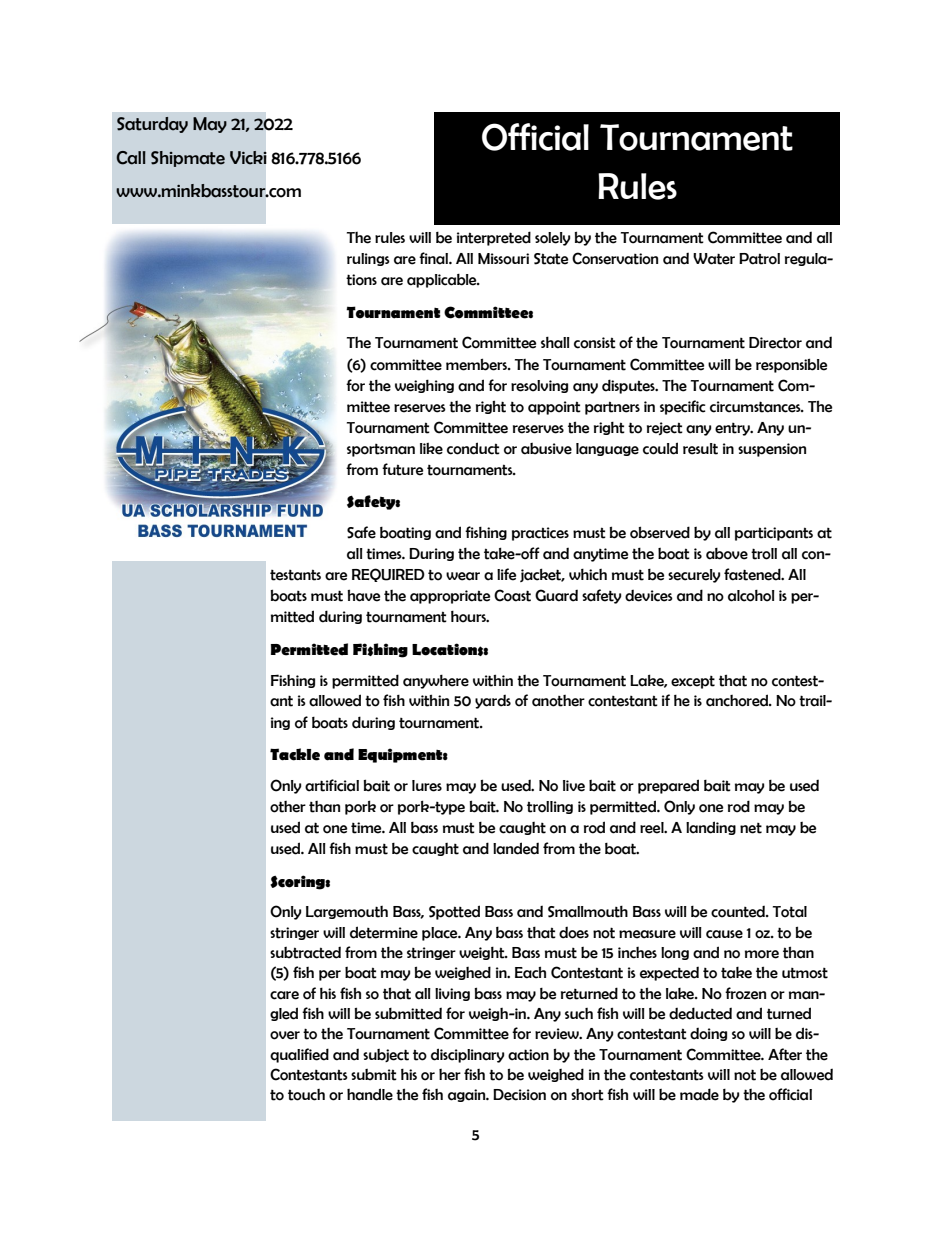  I want to click on alcohol, so click(751, 596).
